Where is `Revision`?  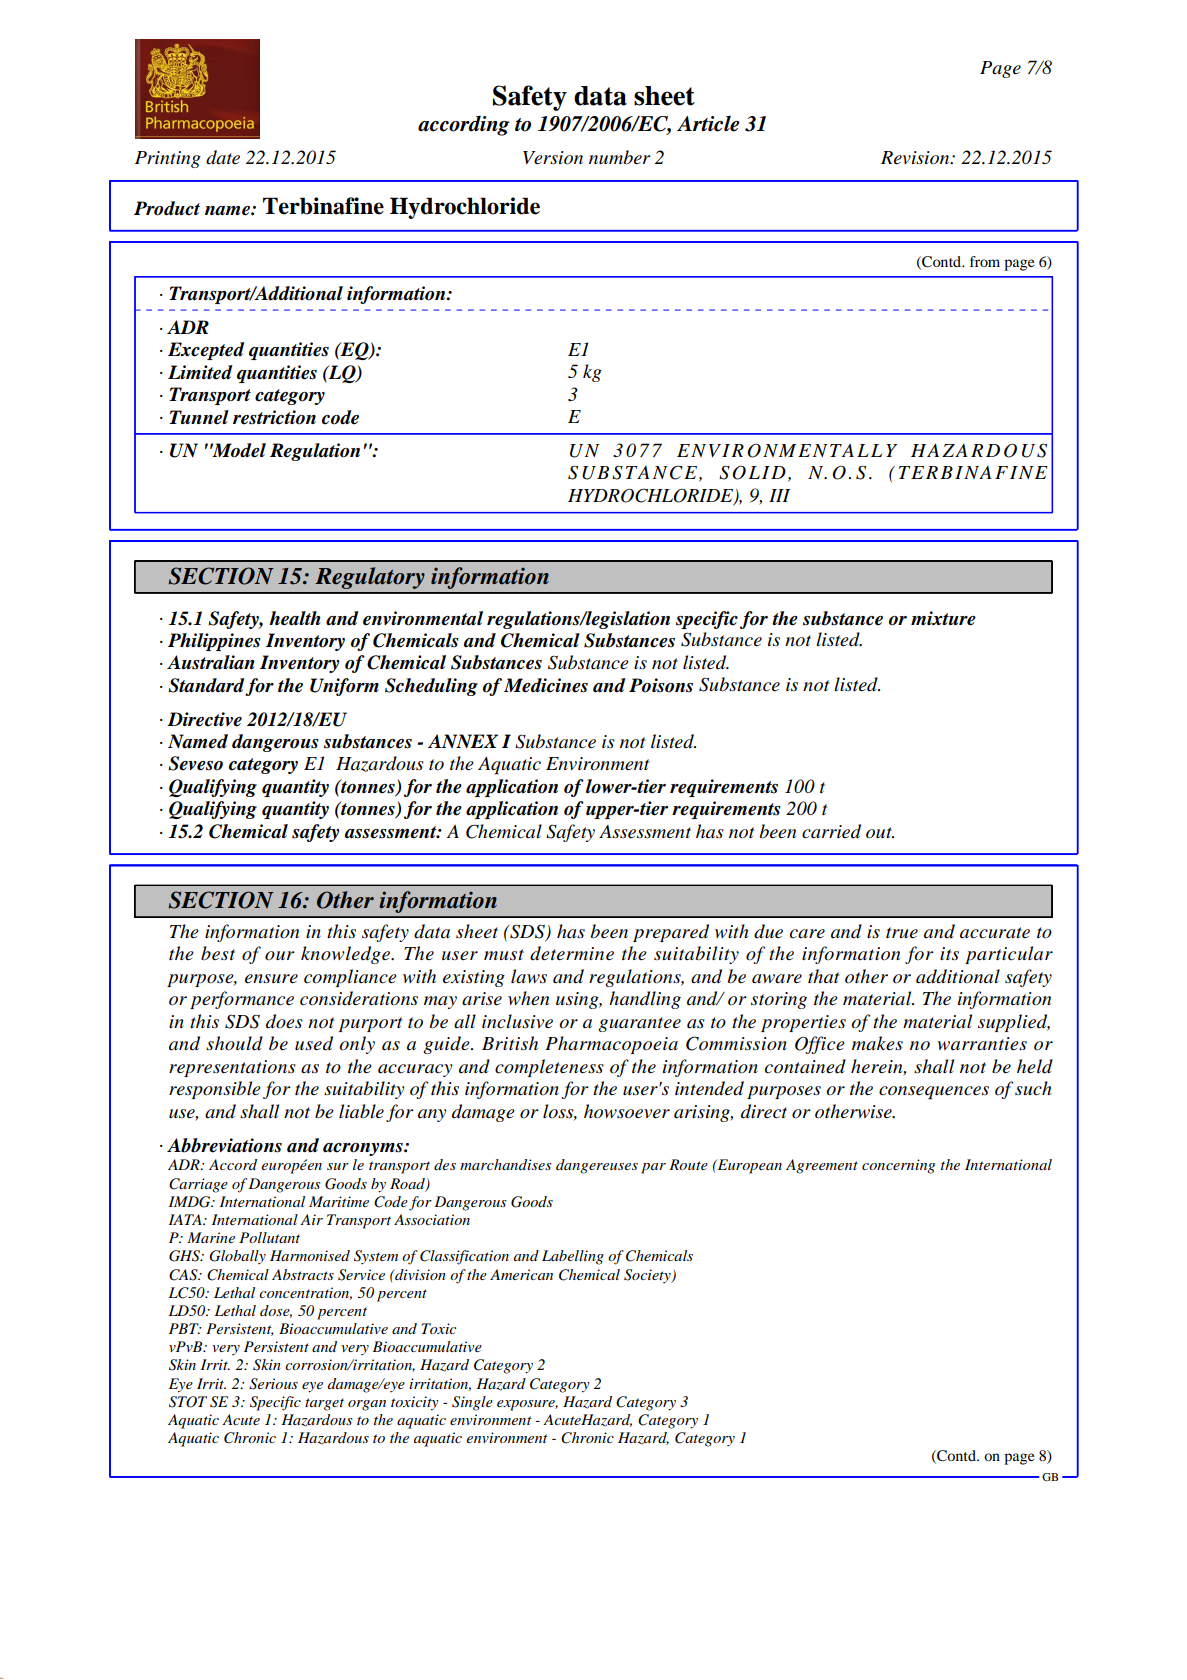 Revision is located at coordinates (916, 158).
